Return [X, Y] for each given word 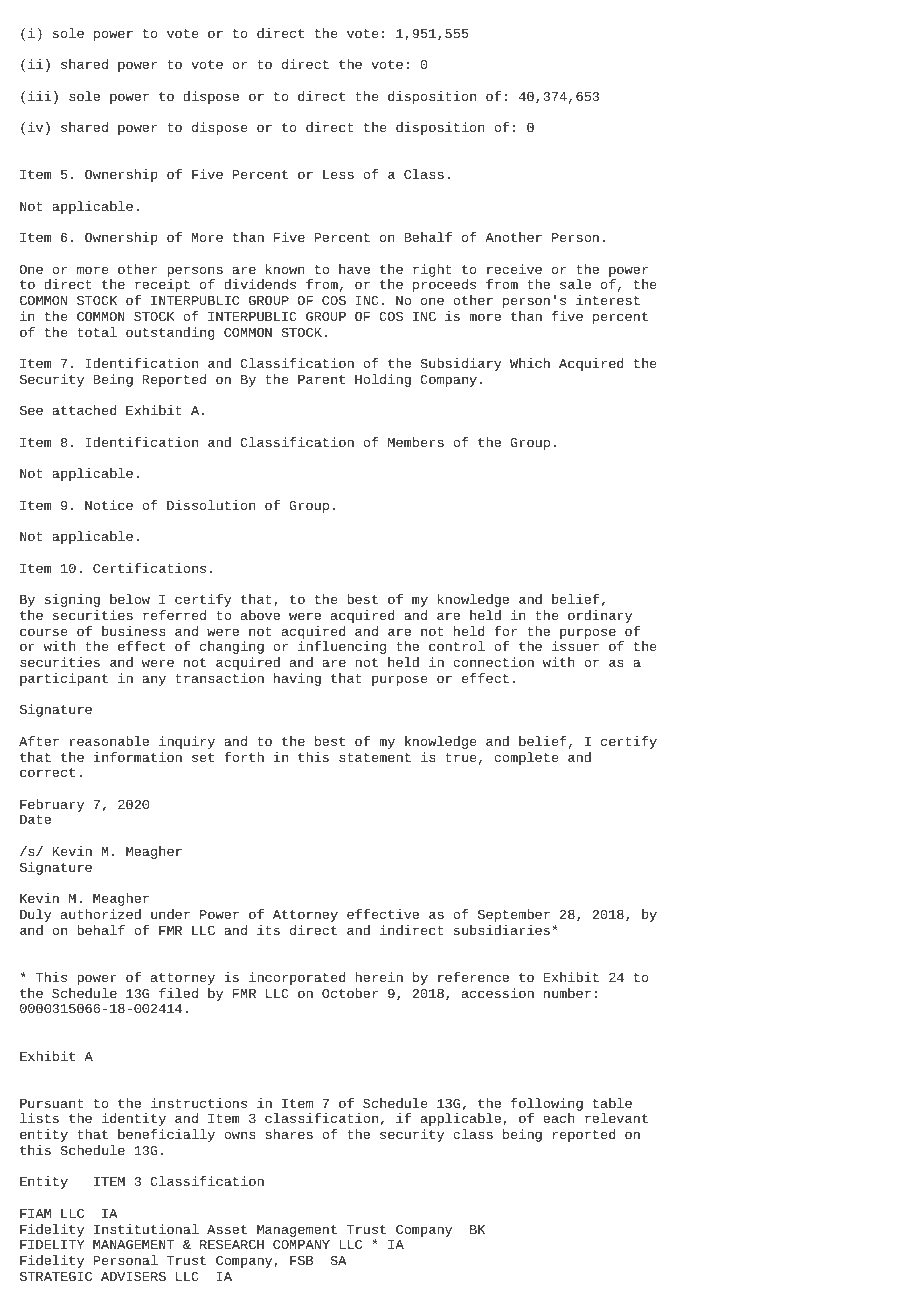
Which [530, 363]
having [297, 679]
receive [514, 269]
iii [40, 96]
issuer [575, 646]
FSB [301, 1260]
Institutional [146, 1229]
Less [338, 174]
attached [84, 410]
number [567, 993]
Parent [321, 379]
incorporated [297, 978]
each [559, 1118]
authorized [101, 914]
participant [64, 679]
